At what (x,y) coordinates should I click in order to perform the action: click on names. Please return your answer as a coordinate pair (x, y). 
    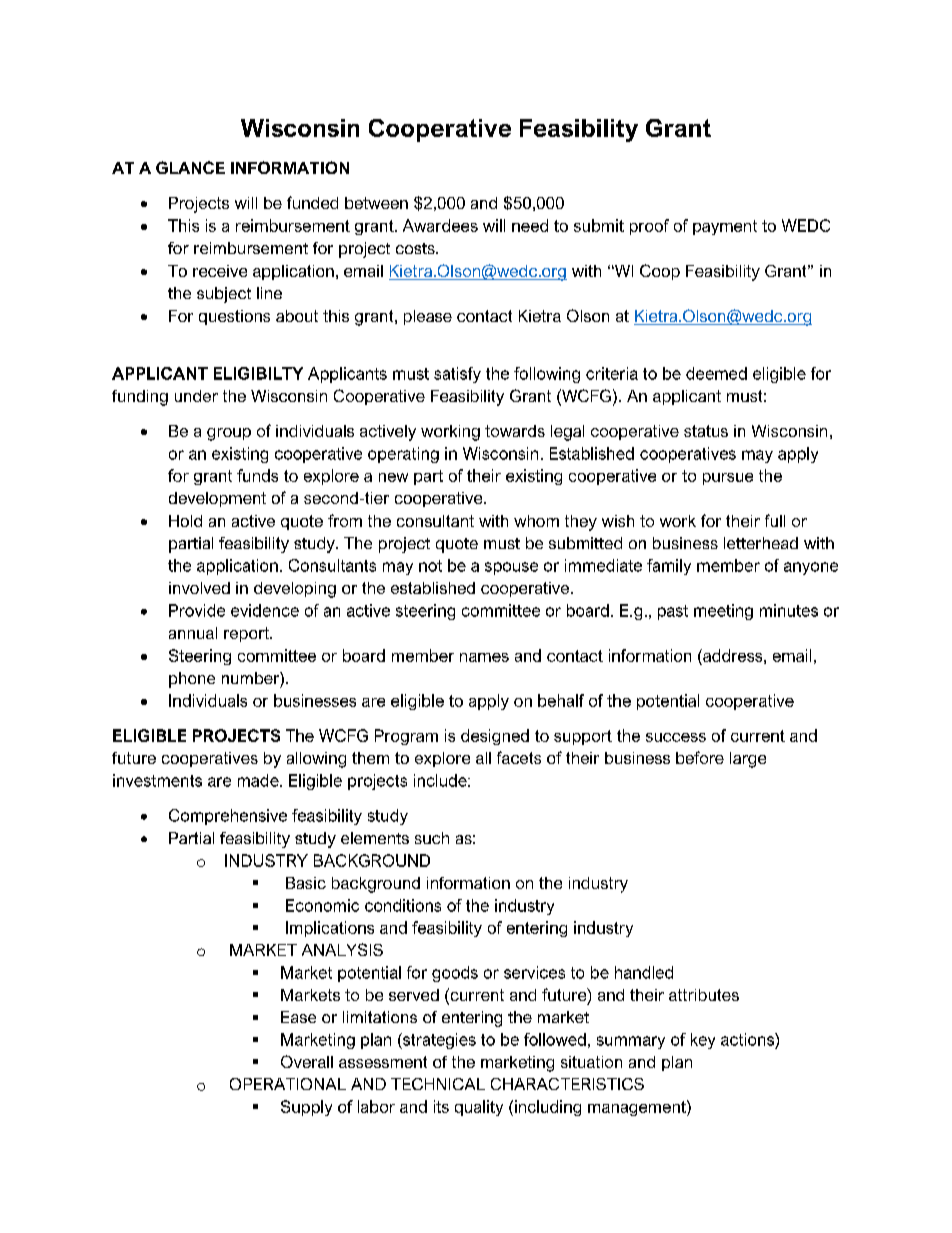
    Looking at the image, I should click on (484, 657).
